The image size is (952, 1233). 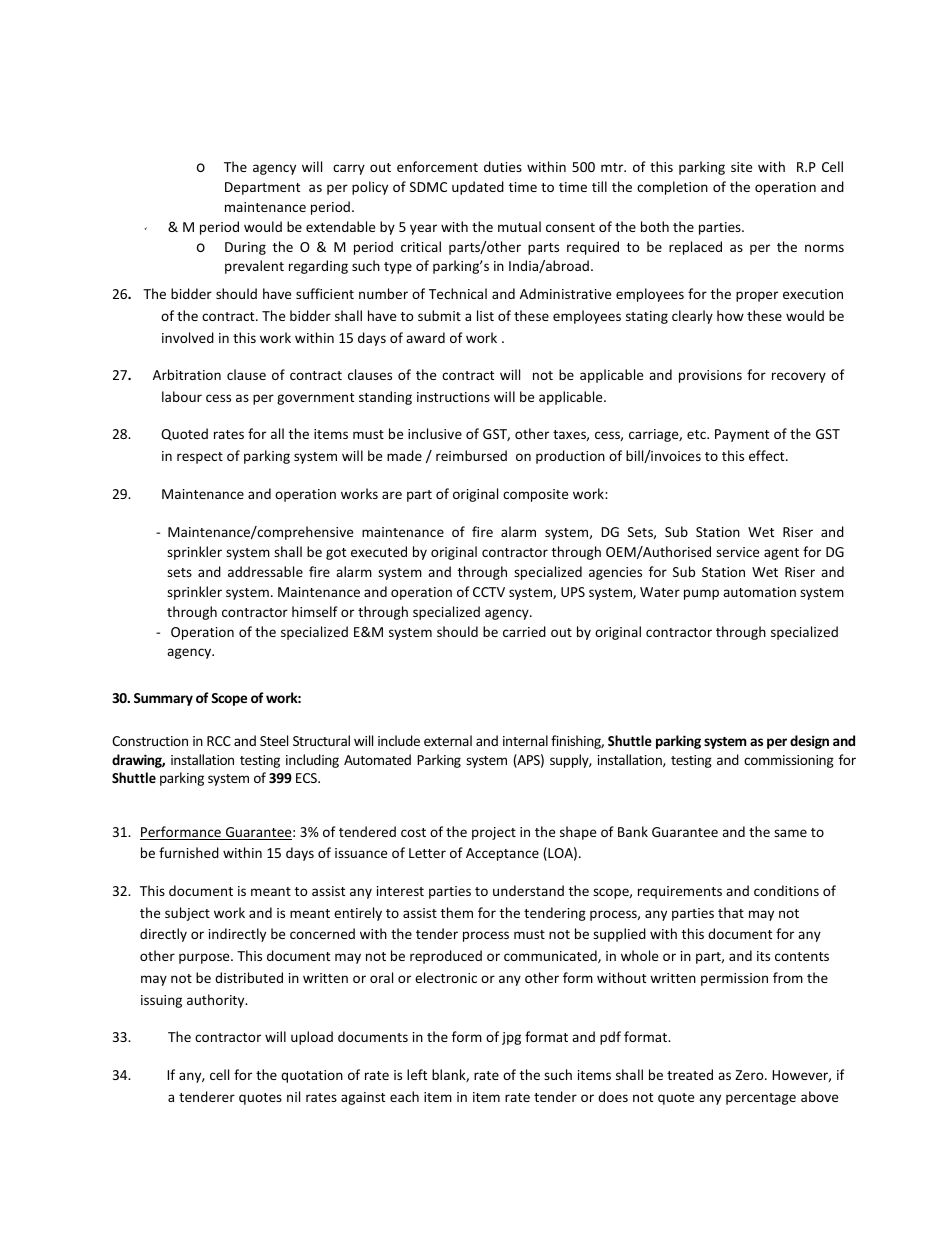 What do you see at coordinates (750, 1075) in the document?
I see `Zero` at bounding box center [750, 1075].
